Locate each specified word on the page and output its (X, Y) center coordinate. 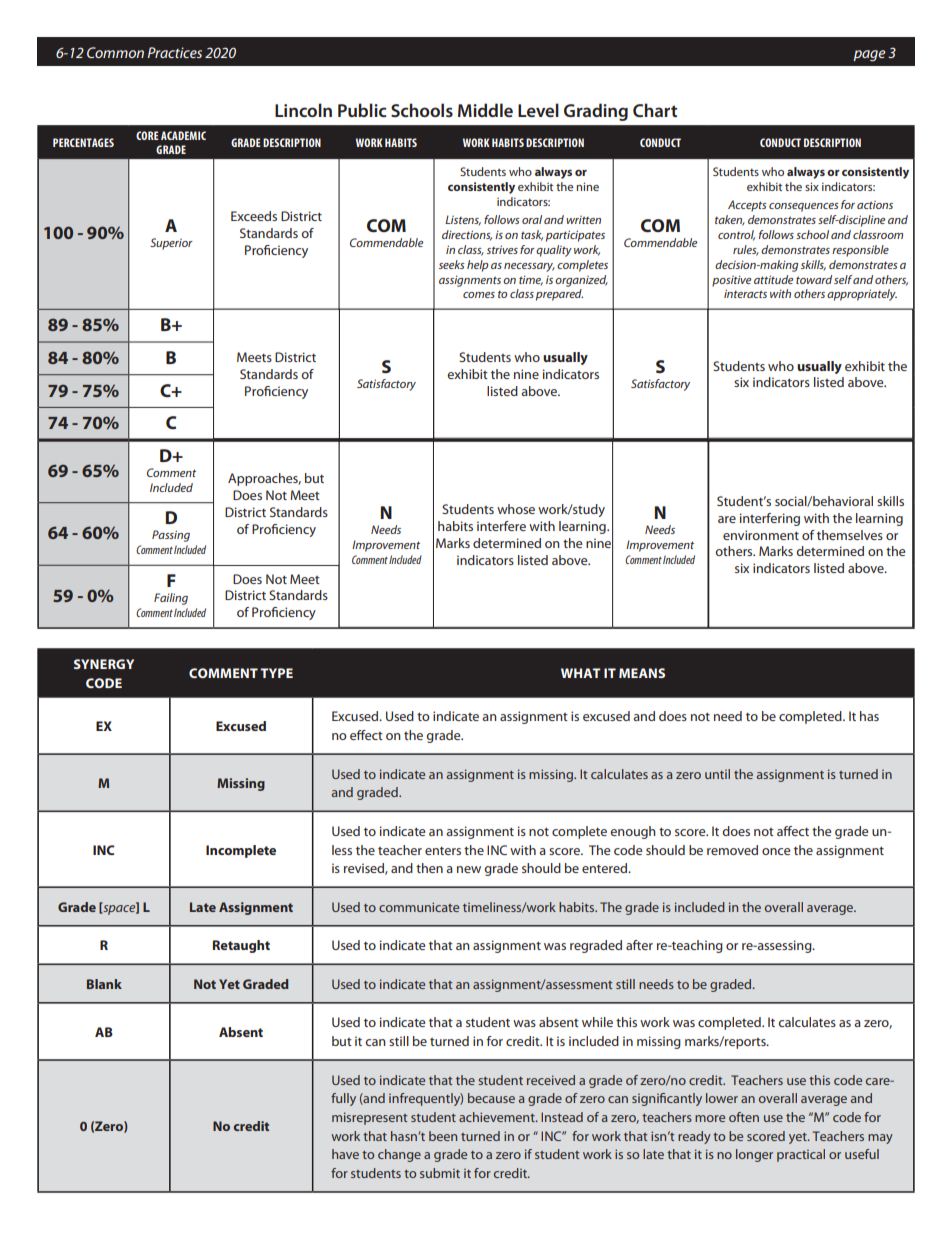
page (869, 56)
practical (801, 1155)
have (345, 1154)
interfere (501, 526)
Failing (171, 599)
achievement (498, 1117)
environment (761, 535)
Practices (175, 52)
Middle (485, 110)
